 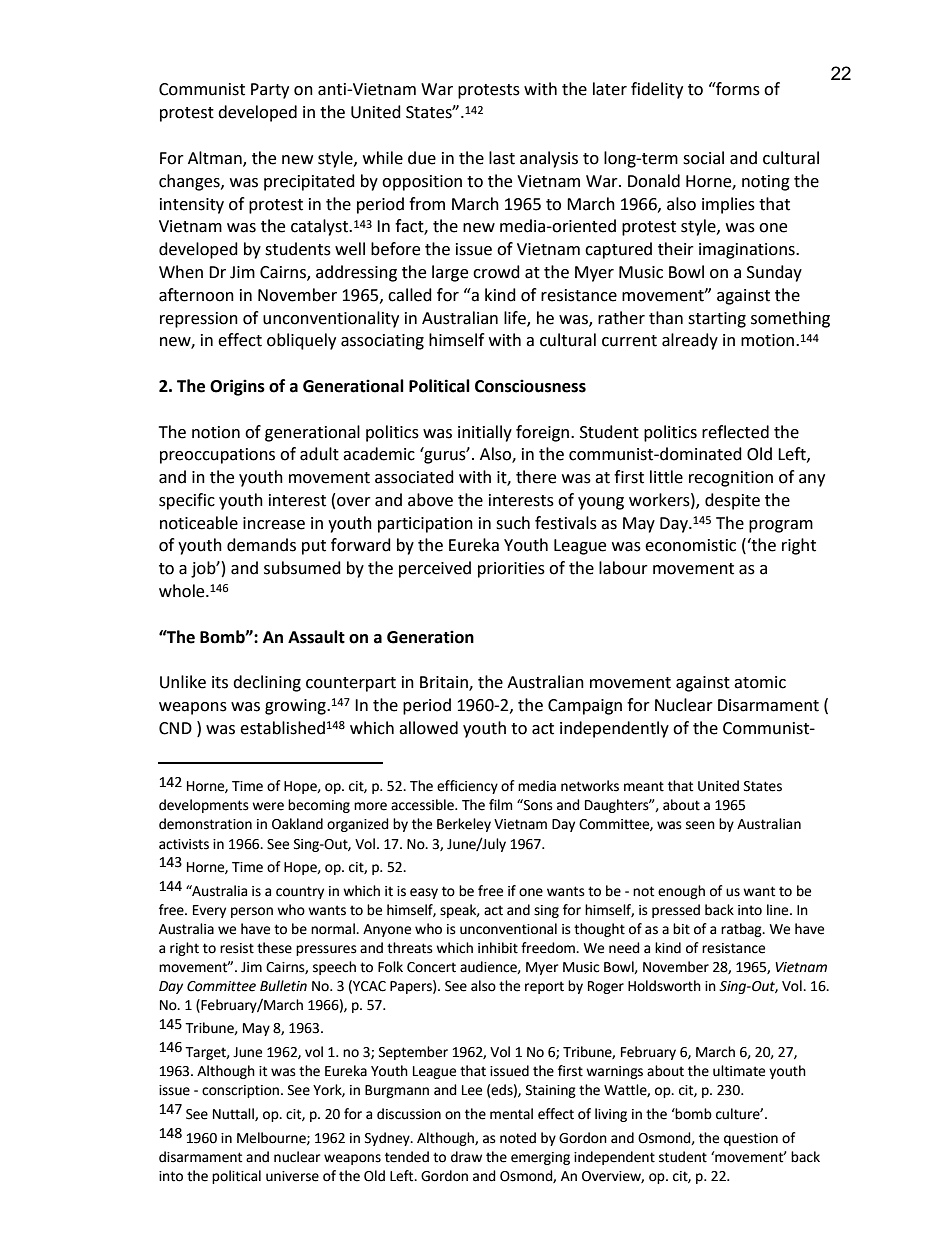 I want to click on atomic, so click(x=760, y=682).
